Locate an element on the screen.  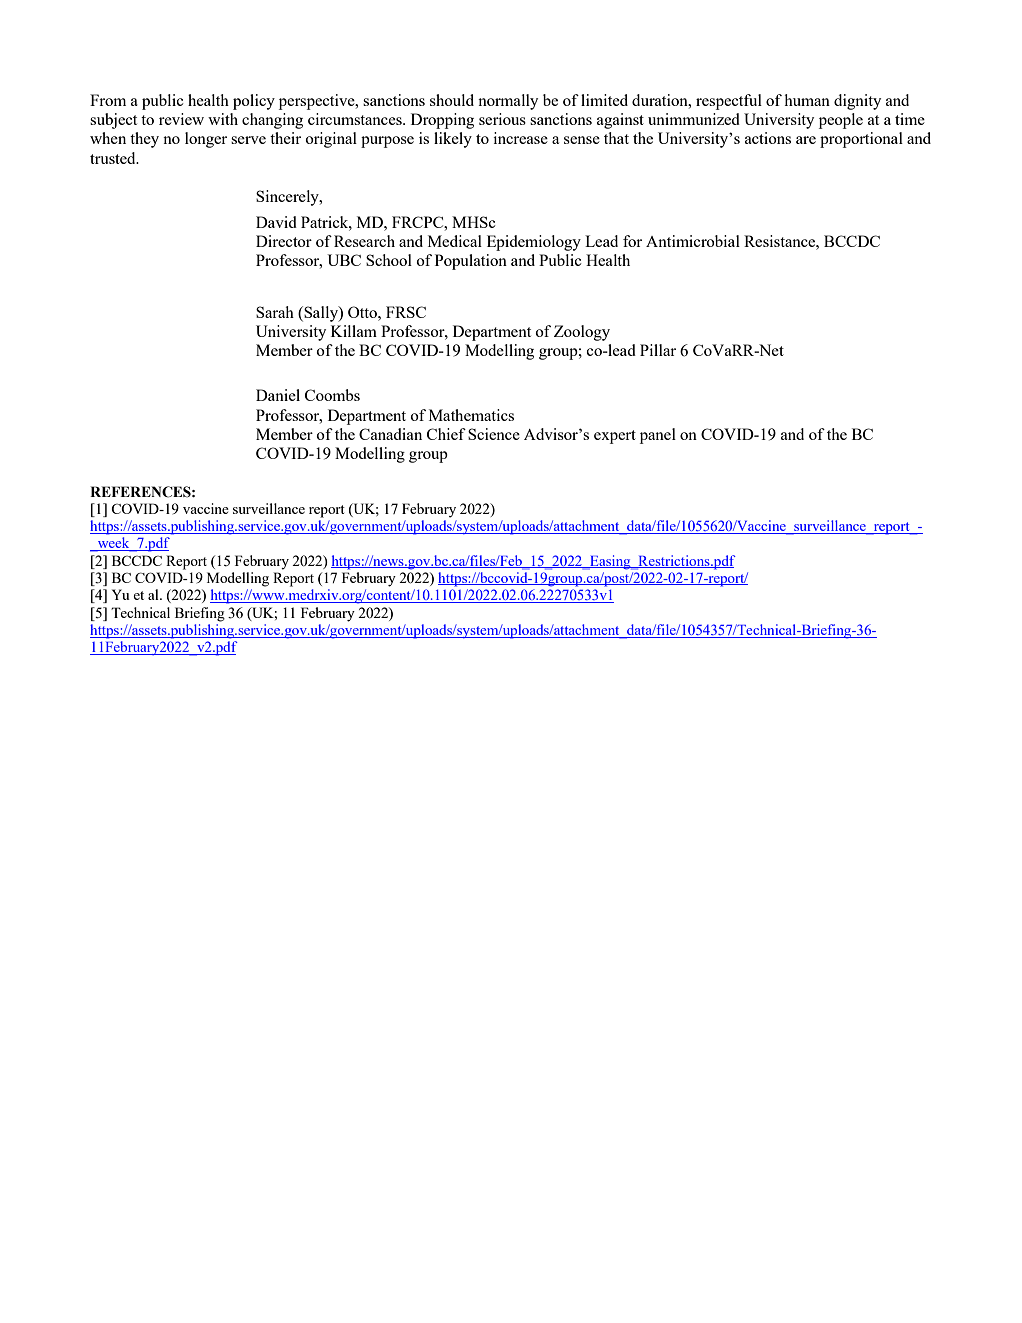
Pillar is located at coordinates (658, 350).
